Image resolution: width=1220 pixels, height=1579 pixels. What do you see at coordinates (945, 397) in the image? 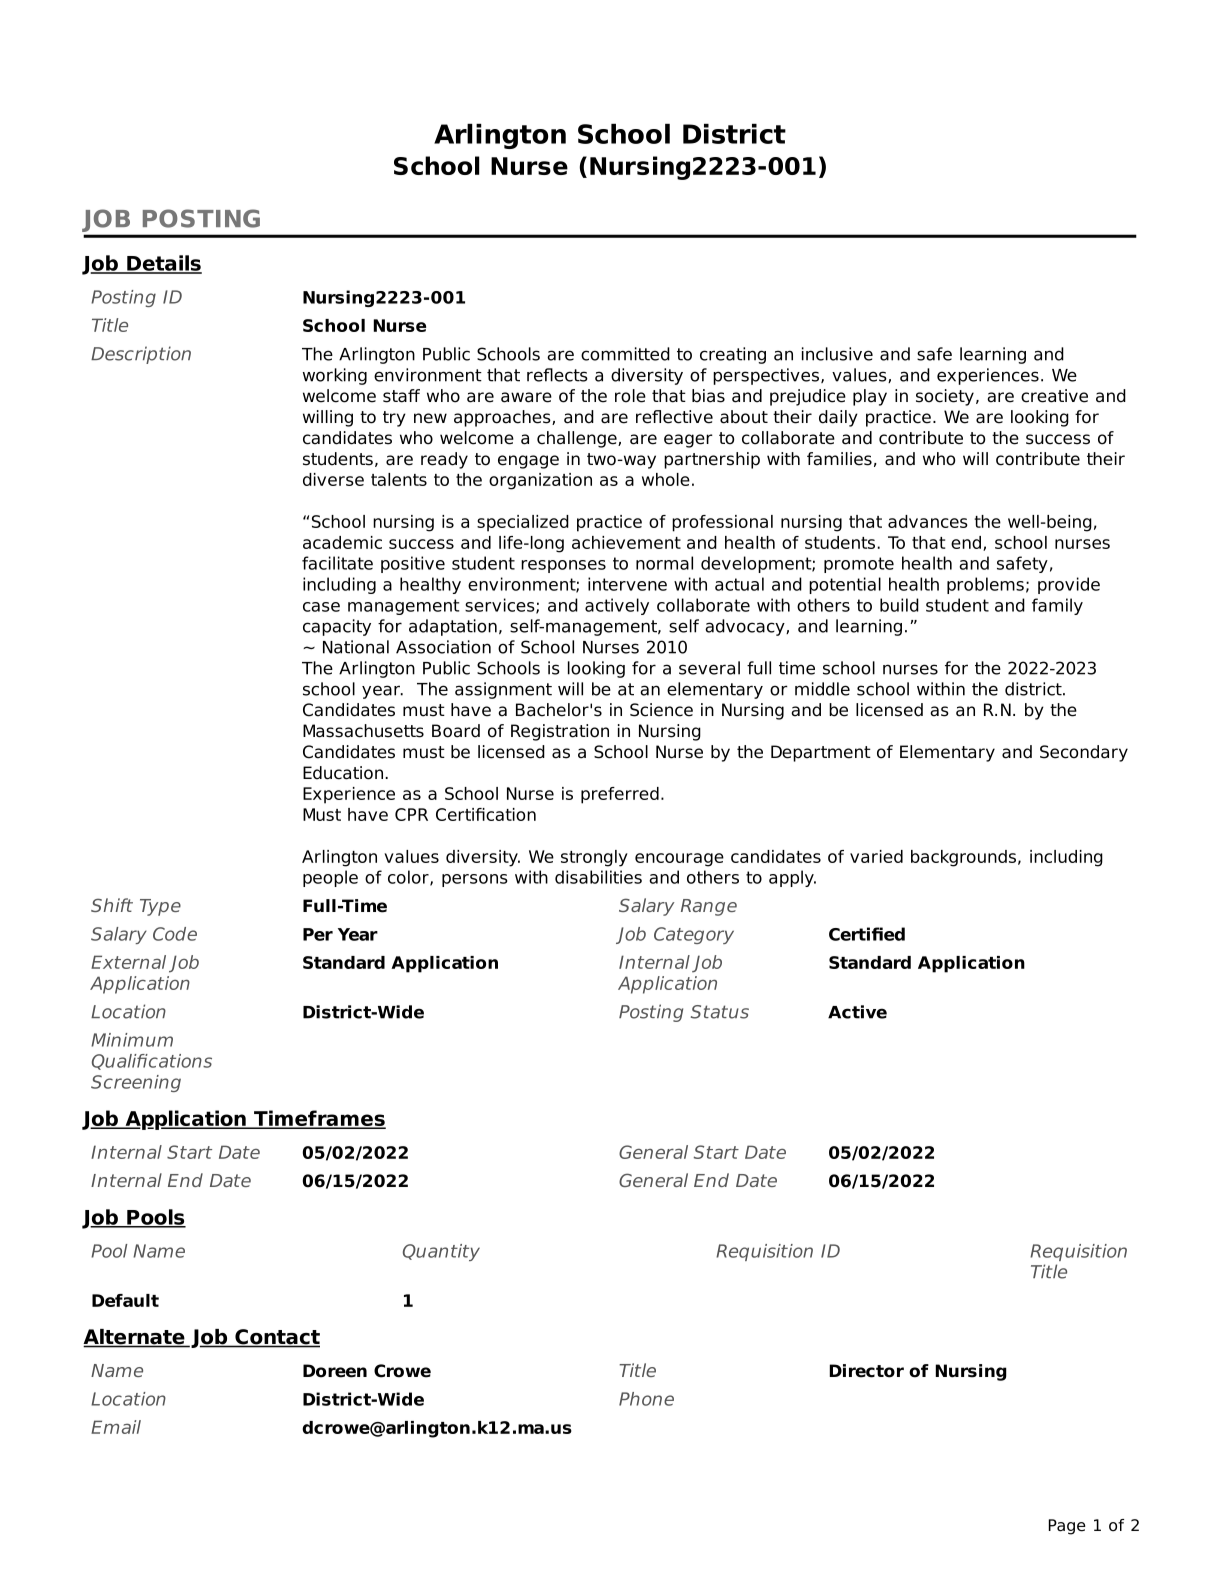
I see `society` at bounding box center [945, 397].
